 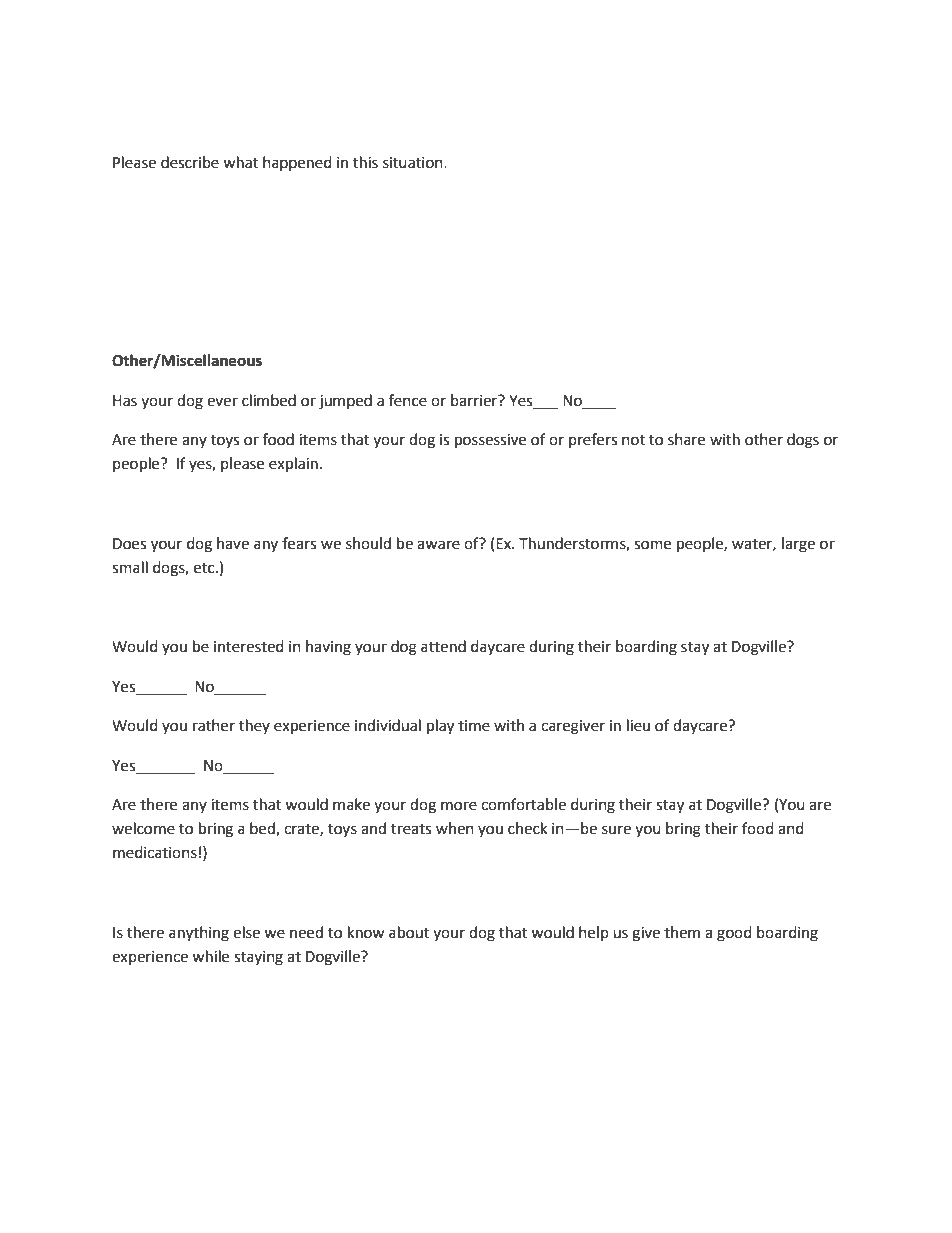 I want to click on situation, so click(x=414, y=163).
